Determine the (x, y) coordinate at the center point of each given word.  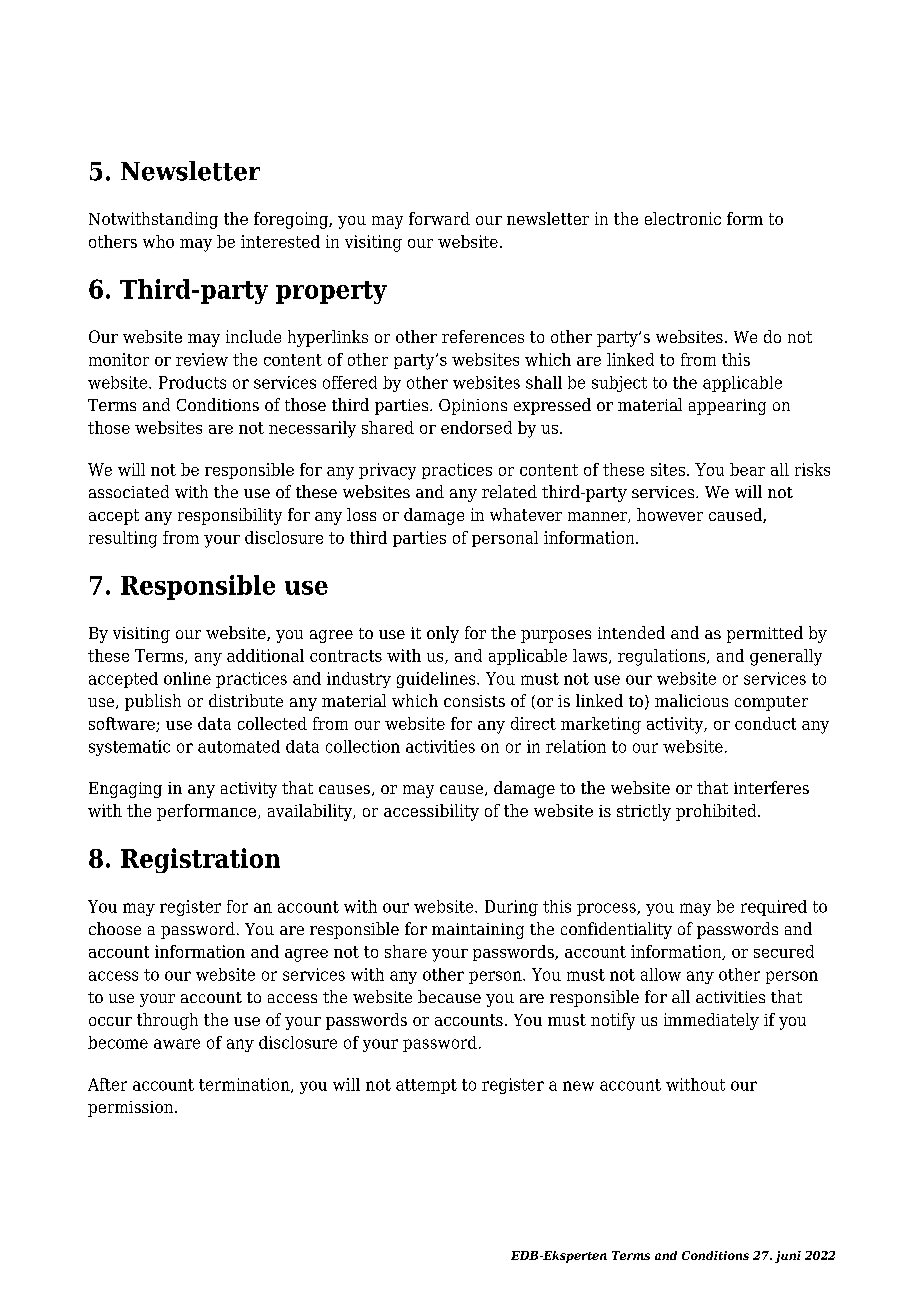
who (158, 241)
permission (132, 1109)
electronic (683, 218)
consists (474, 701)
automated (239, 746)
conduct (765, 723)
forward (439, 218)
